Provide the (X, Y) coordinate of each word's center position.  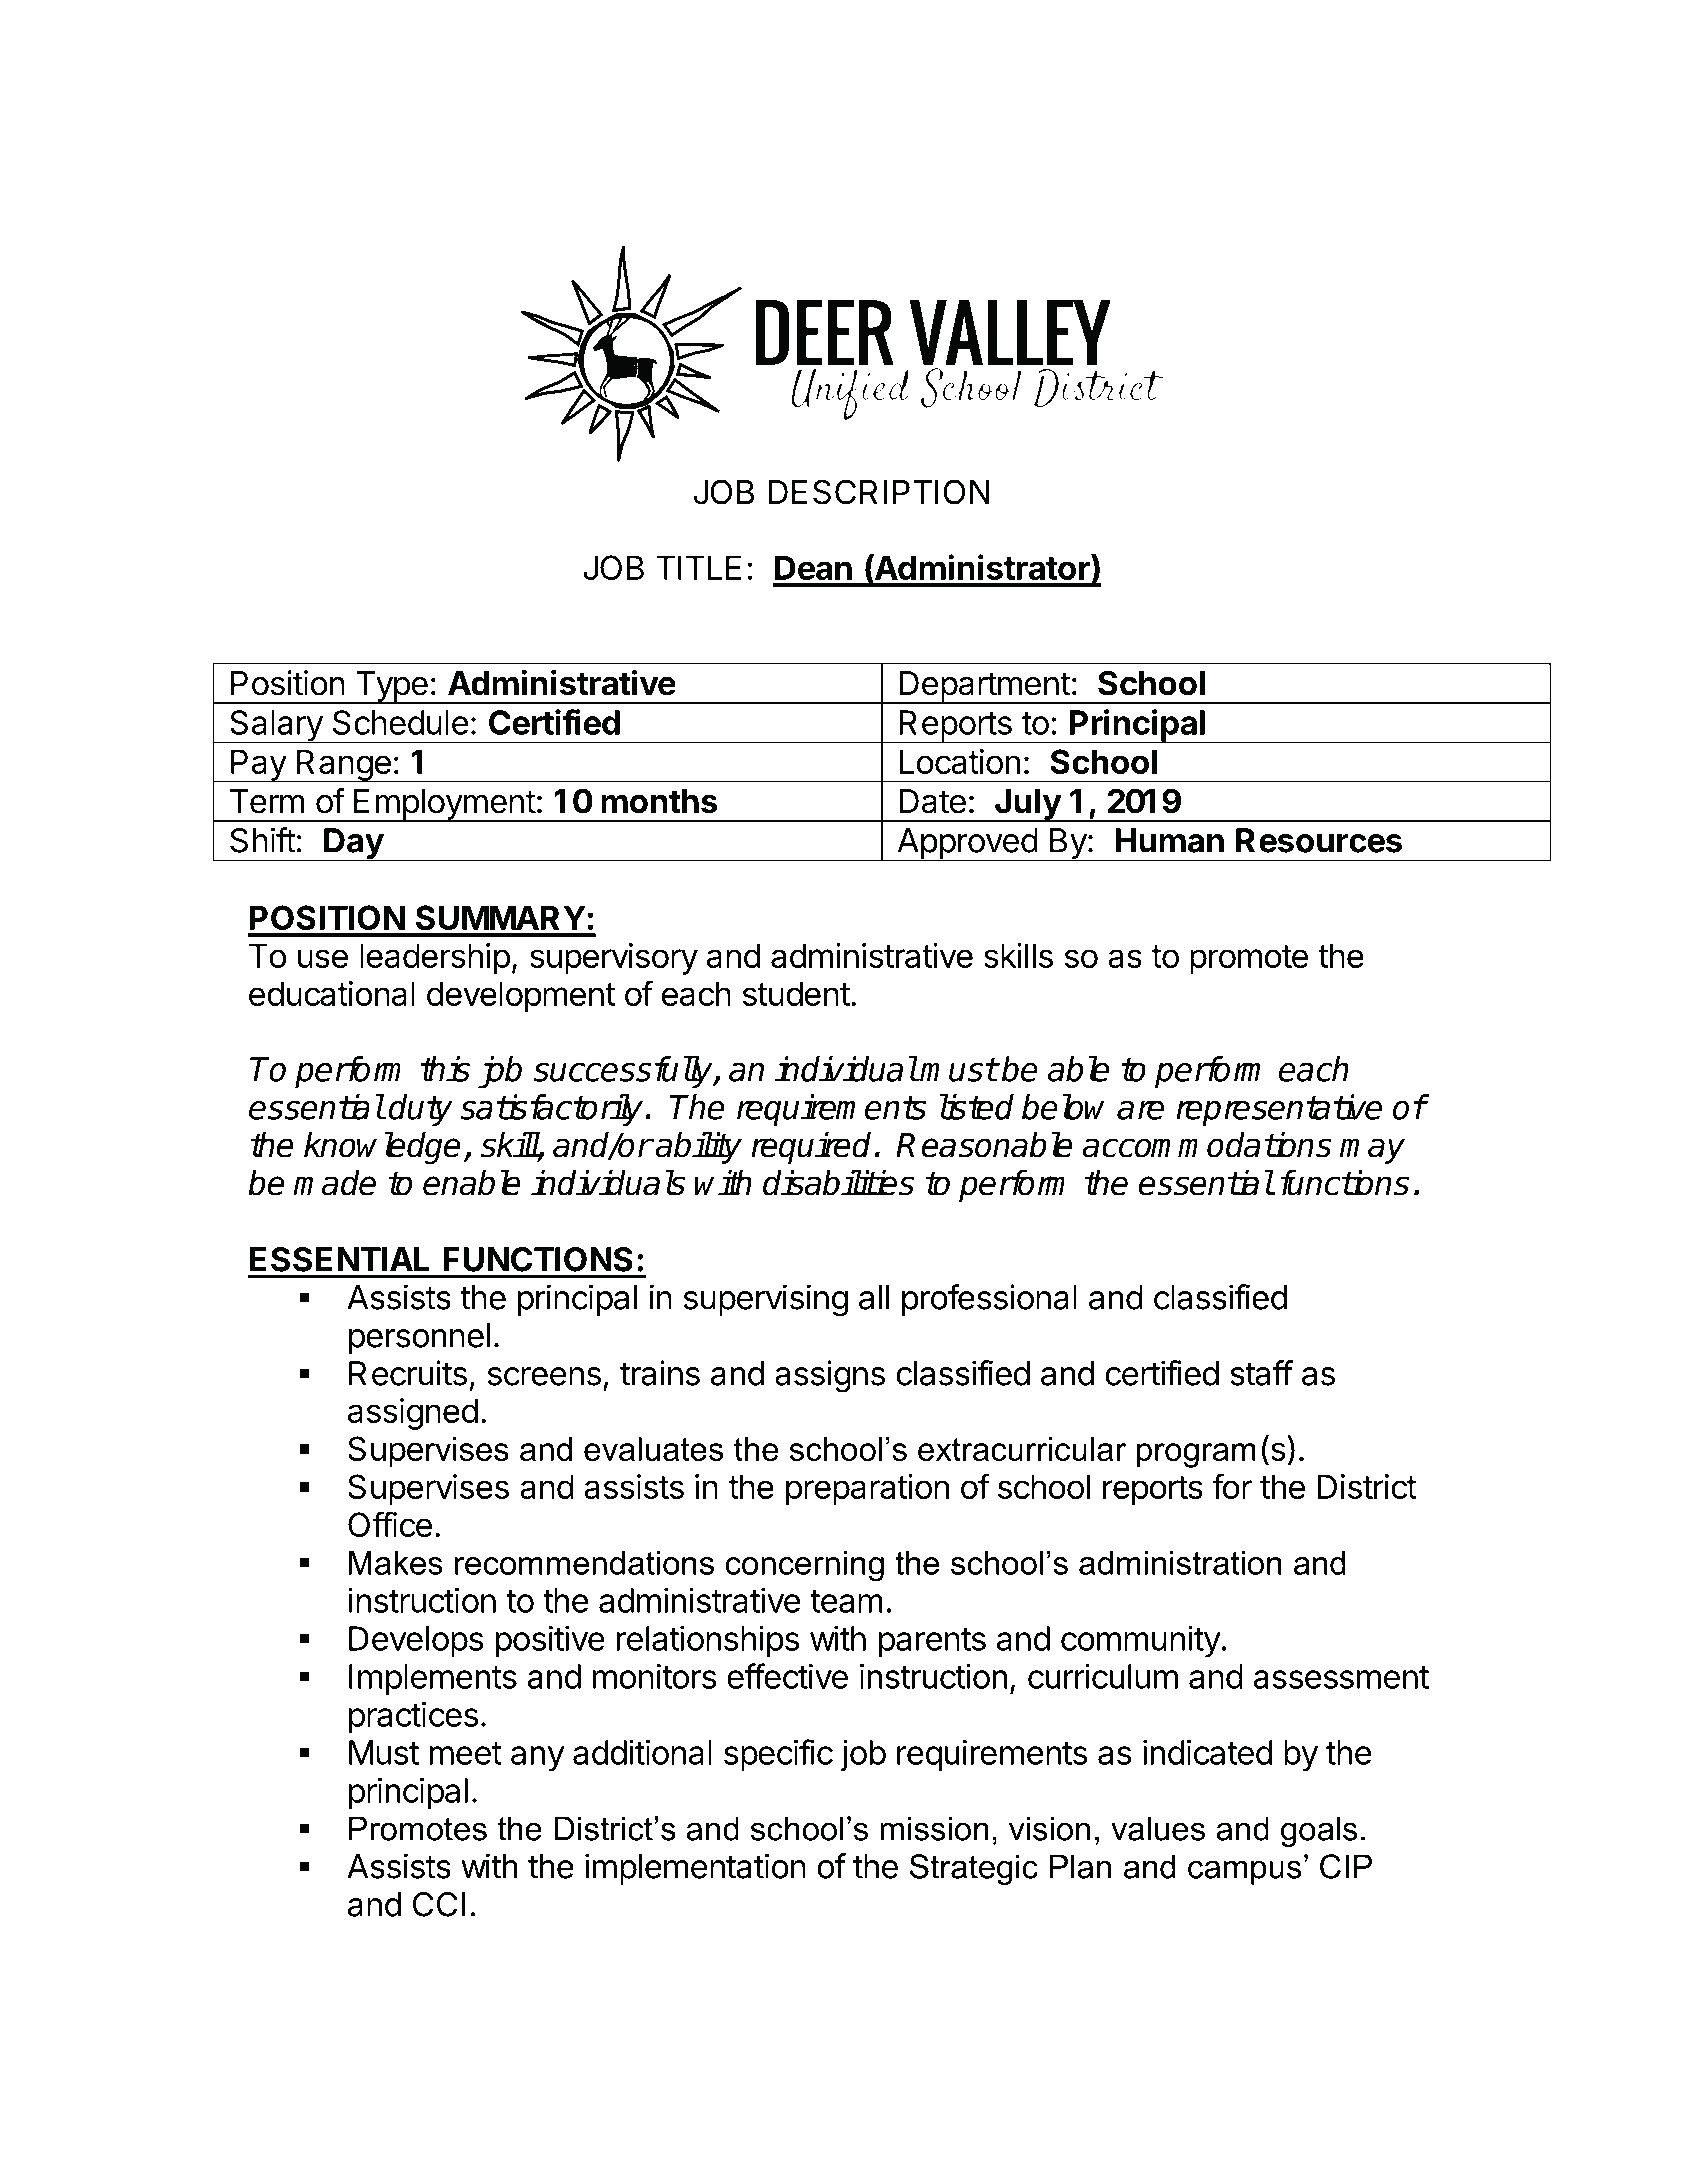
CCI (439, 1904)
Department (984, 687)
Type (391, 687)
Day (353, 844)
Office (390, 1524)
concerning (805, 1566)
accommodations (1207, 1145)
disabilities (838, 1182)
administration (1180, 1563)
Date (932, 801)
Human (1169, 840)
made (334, 1183)
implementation (695, 1869)
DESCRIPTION (879, 492)
